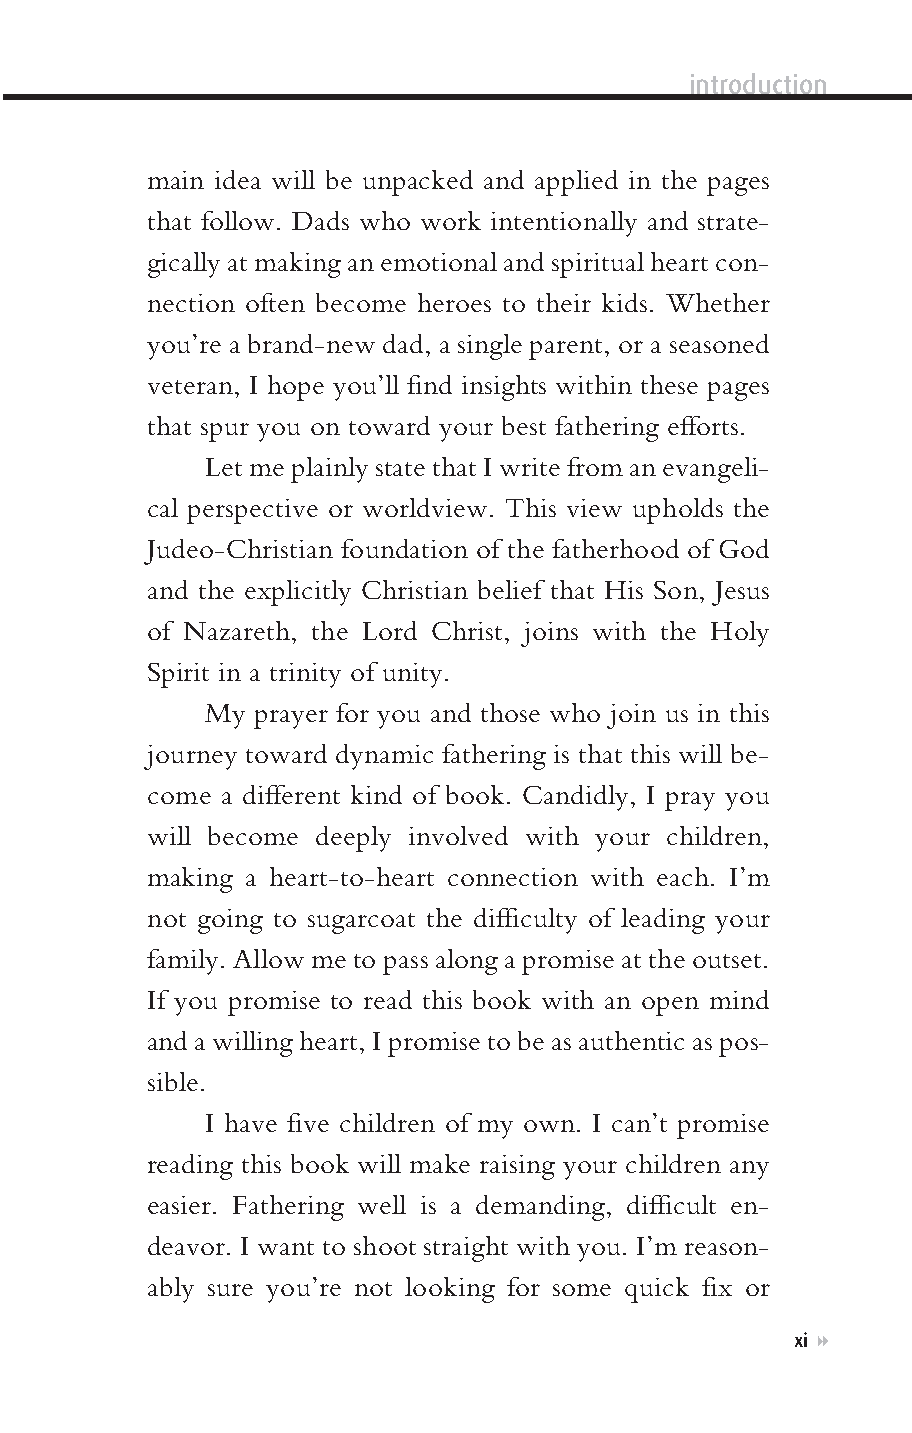 The height and width of the screenshot is (1433, 912). Describe the element at coordinates (718, 302) in the screenshot. I see `Whether` at that location.
